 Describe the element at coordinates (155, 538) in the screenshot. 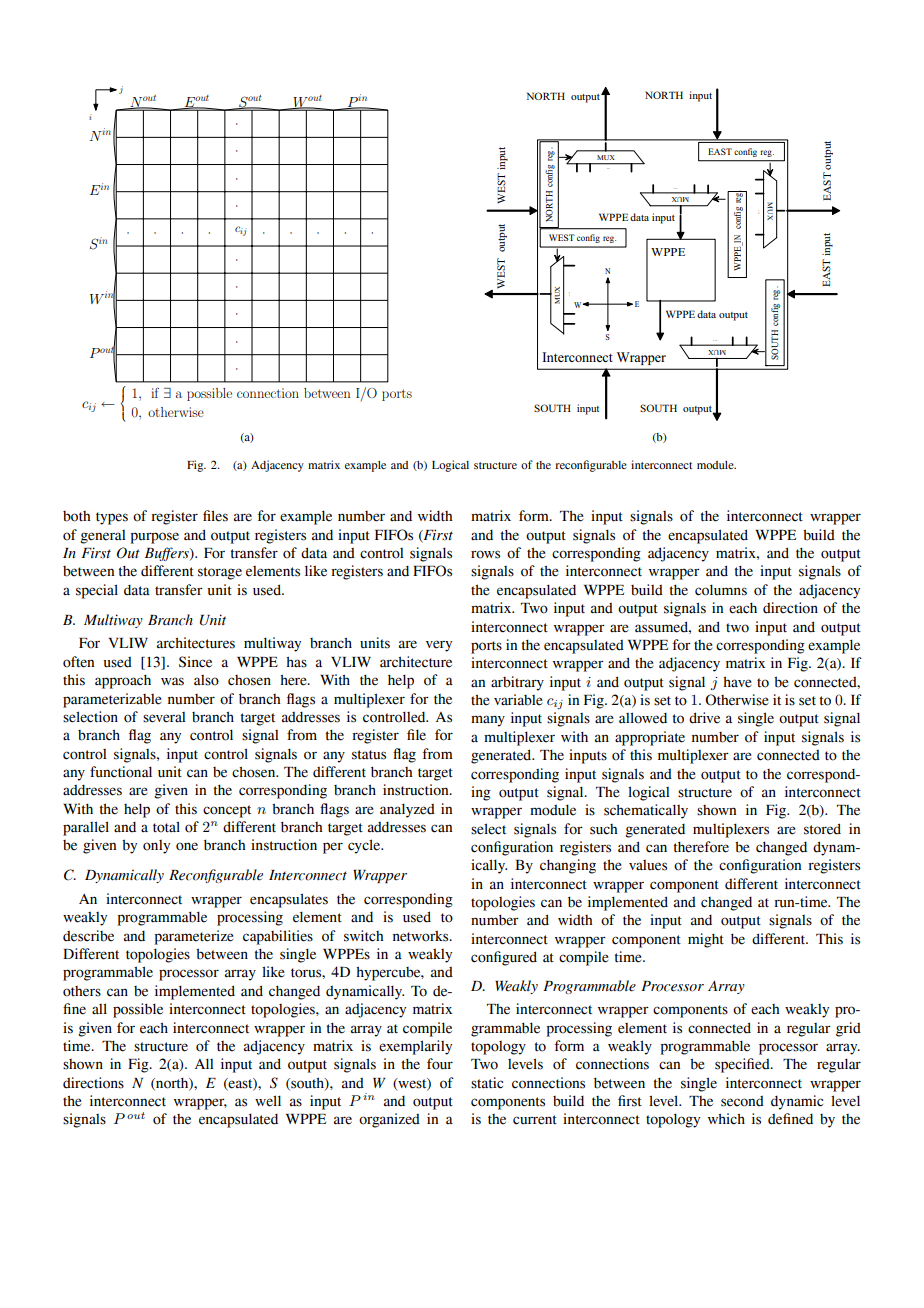

I see `purpose` at that location.
